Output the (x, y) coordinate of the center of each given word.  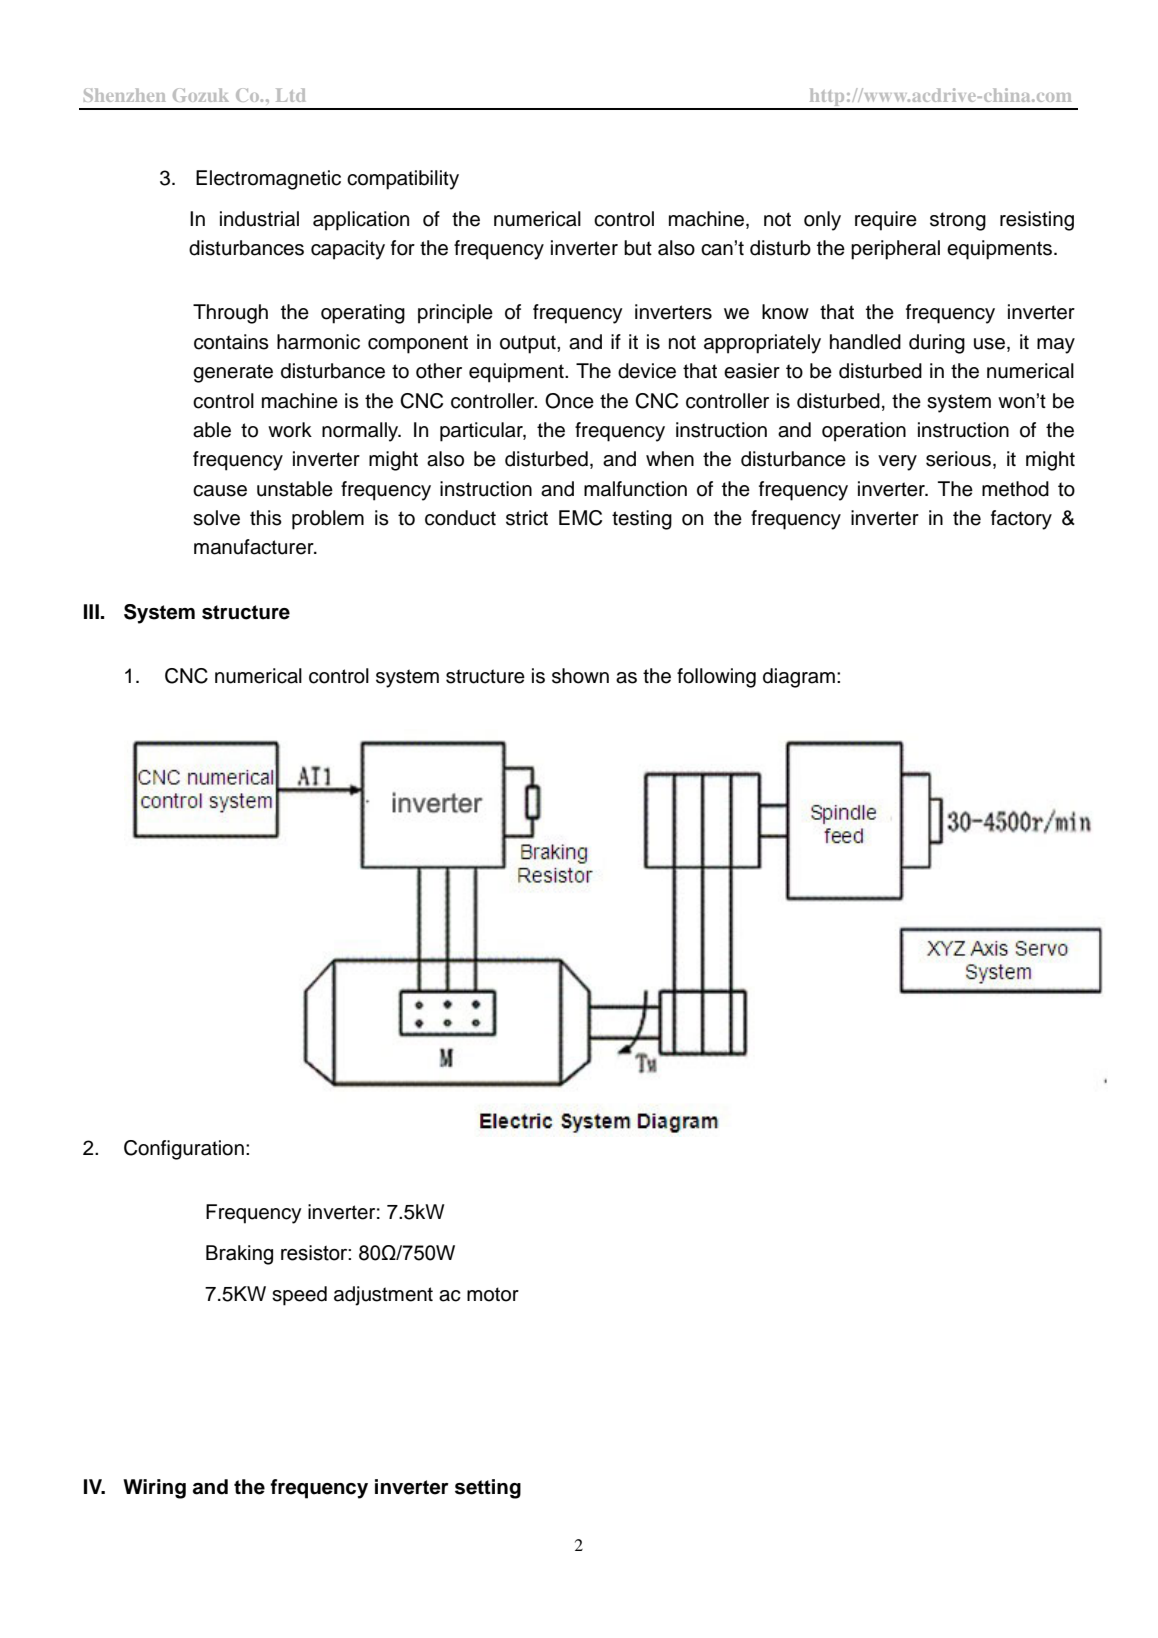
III (91, 611)
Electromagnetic (268, 180)
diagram (799, 678)
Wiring (154, 1489)
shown (580, 676)
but (638, 248)
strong (958, 221)
